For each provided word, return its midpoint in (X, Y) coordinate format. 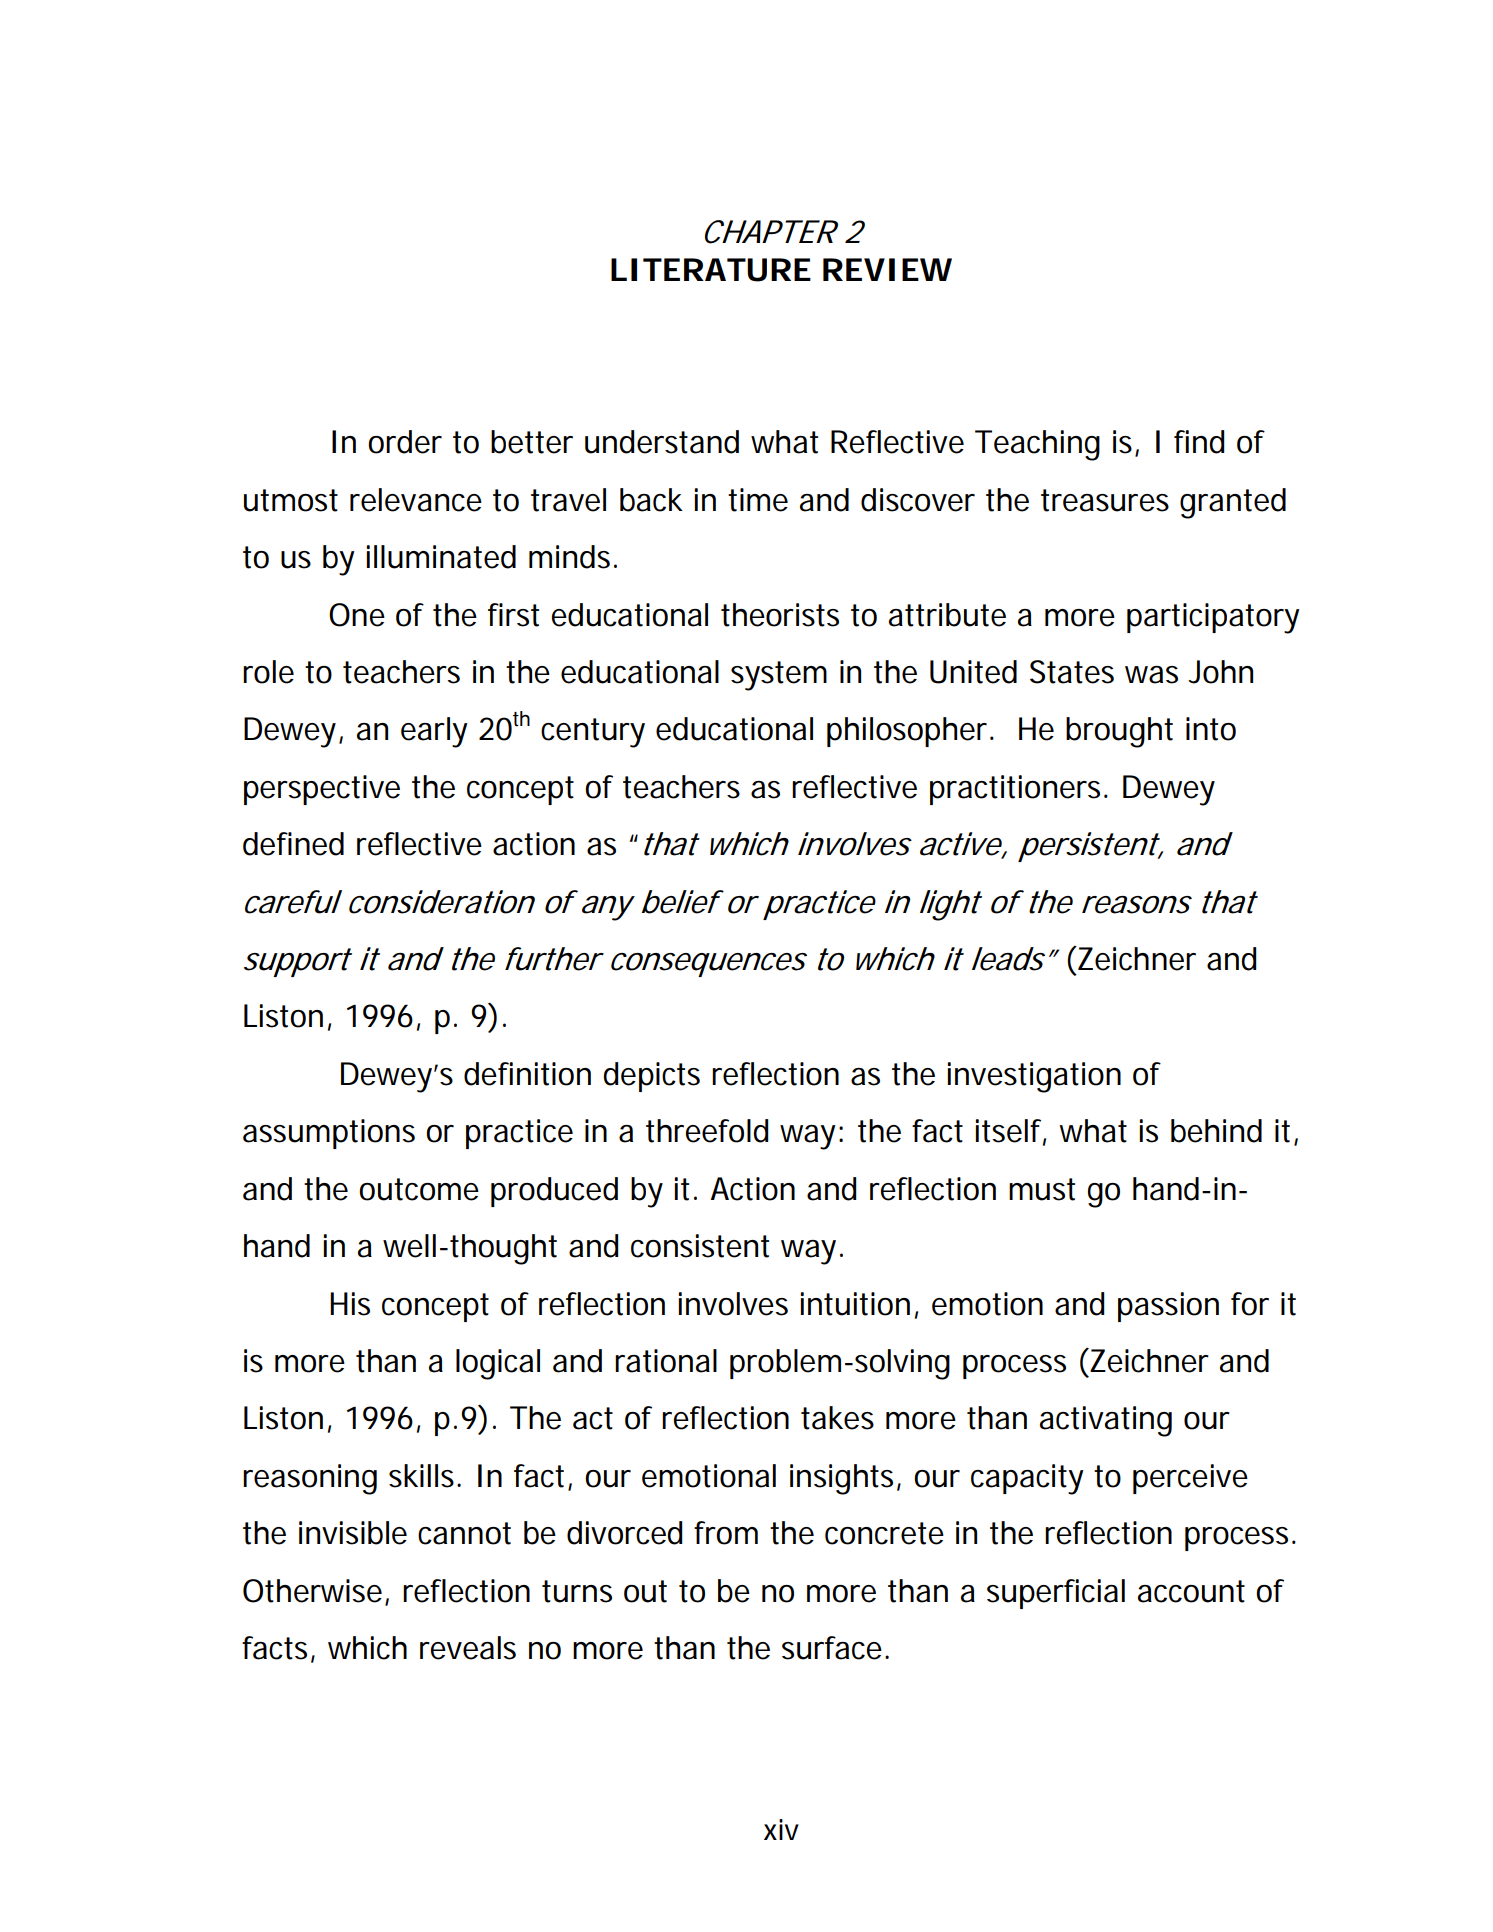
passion (1168, 1307)
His (350, 1304)
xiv (781, 1829)
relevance (416, 500)
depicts (651, 1077)
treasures (1105, 500)
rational (666, 1361)
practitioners (1015, 790)
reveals (468, 1648)
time (758, 500)
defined (293, 844)
